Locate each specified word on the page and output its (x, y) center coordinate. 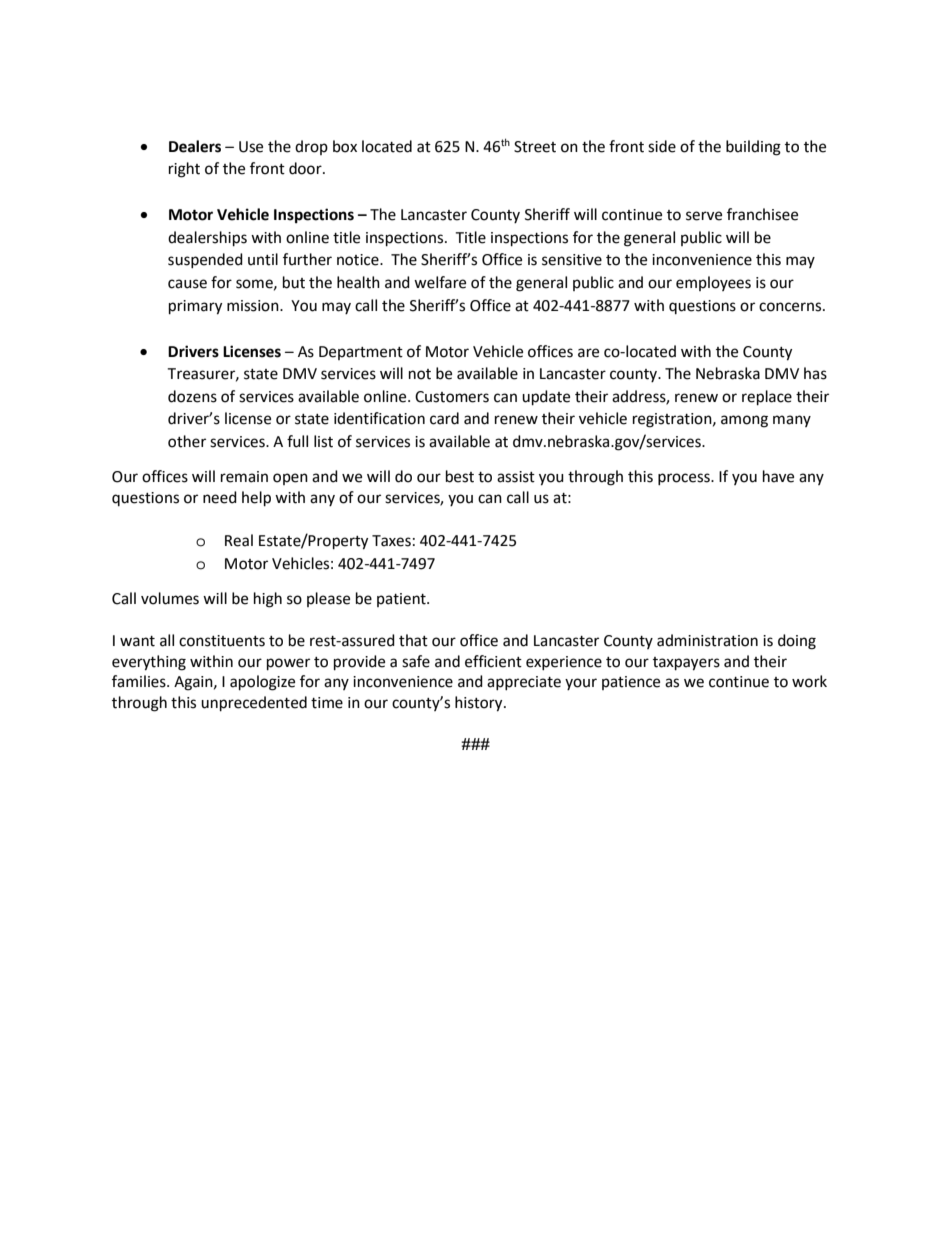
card (444, 418)
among (744, 421)
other (187, 441)
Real (239, 540)
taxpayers (686, 664)
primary (195, 307)
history (480, 704)
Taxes (391, 541)
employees (713, 283)
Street (535, 147)
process (685, 479)
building (753, 148)
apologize (262, 683)
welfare (440, 282)
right (184, 170)
